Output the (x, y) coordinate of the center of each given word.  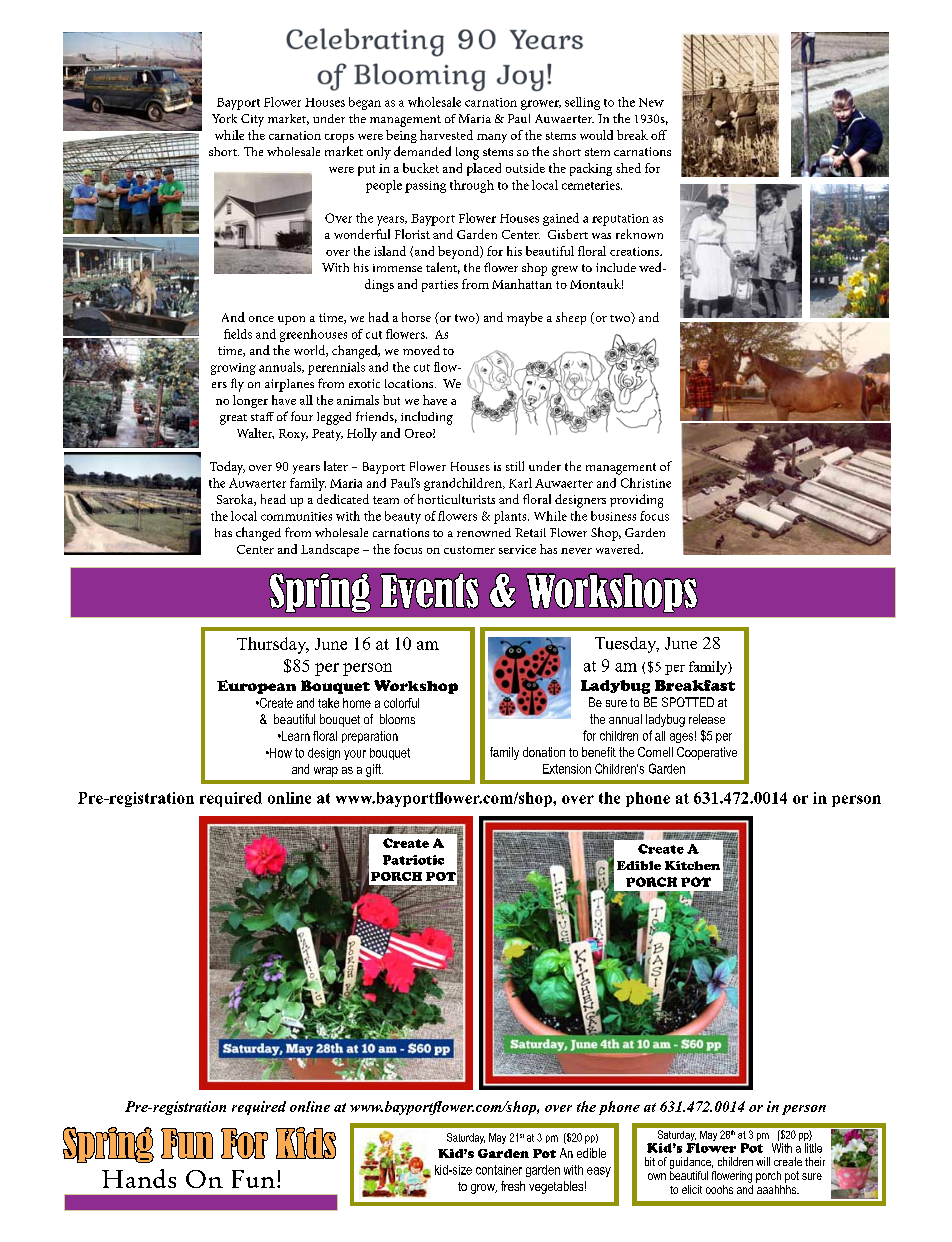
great (233, 419)
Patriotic (413, 860)
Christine (646, 483)
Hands (139, 1178)
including (427, 418)
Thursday (273, 645)
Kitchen (692, 865)
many (492, 138)
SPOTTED (688, 702)
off (659, 135)
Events (429, 591)
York (224, 118)
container (499, 1170)
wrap (326, 772)
